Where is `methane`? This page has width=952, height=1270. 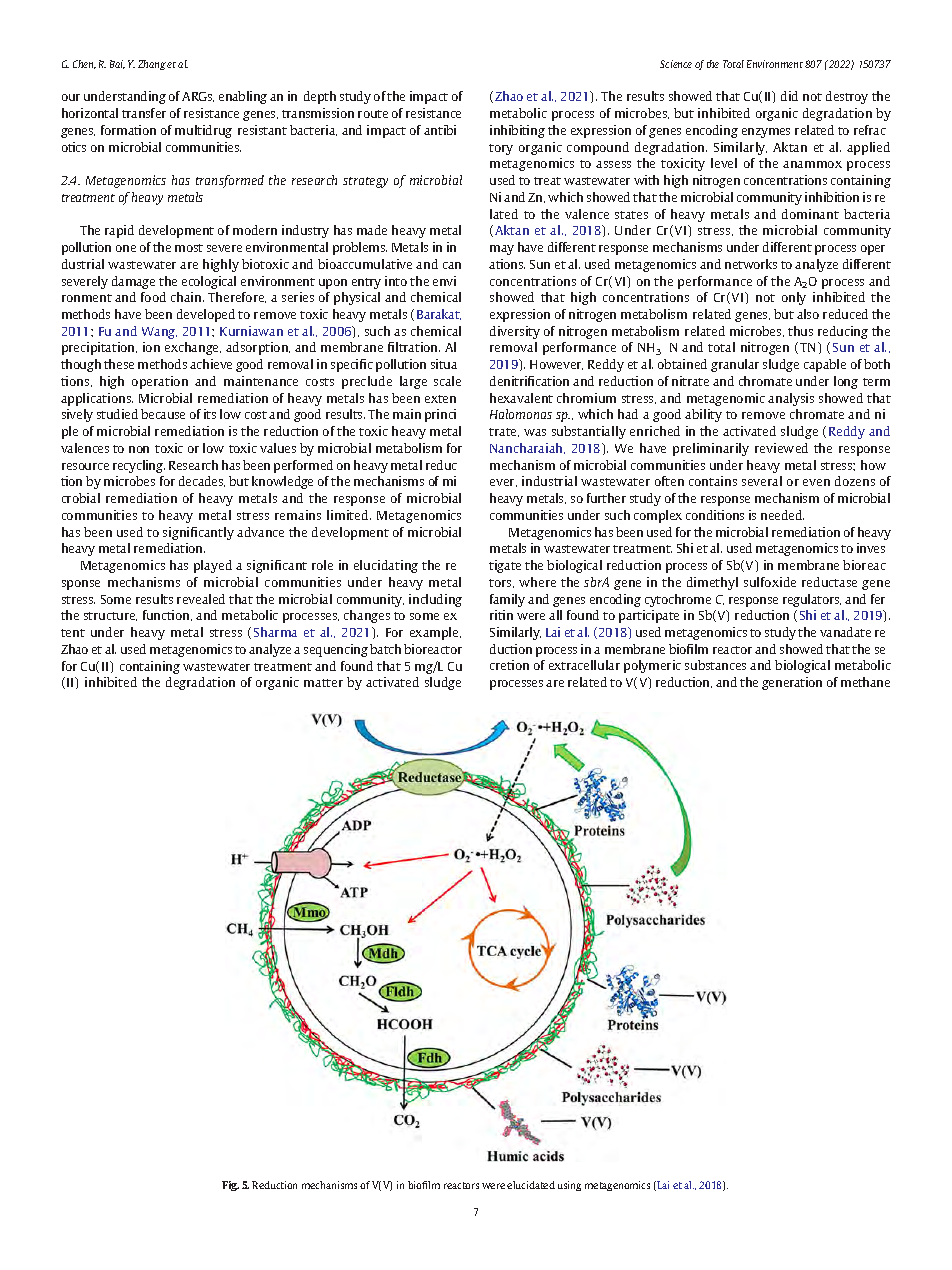
methane is located at coordinates (865, 682).
